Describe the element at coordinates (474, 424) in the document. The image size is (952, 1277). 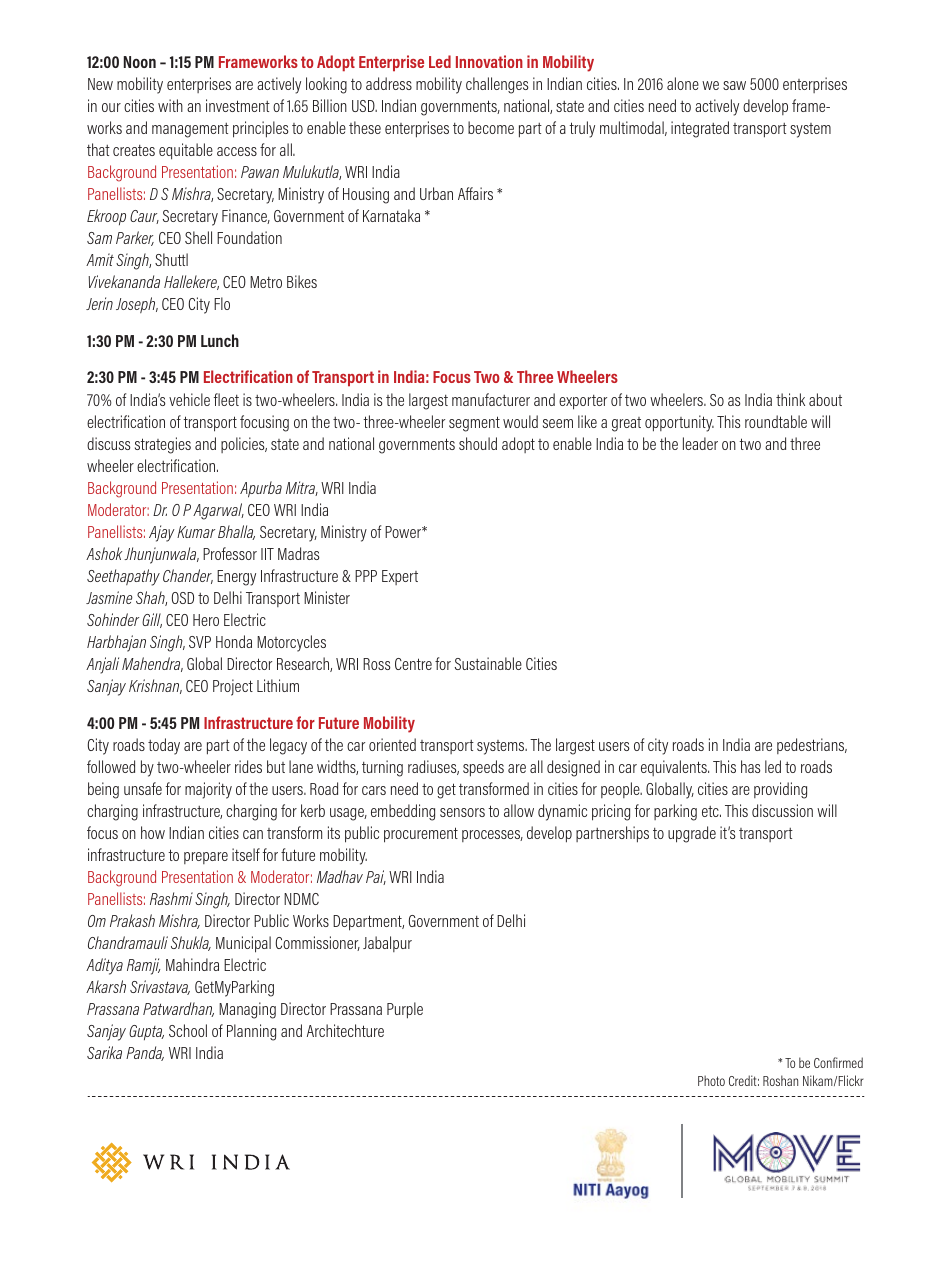
I see `segment` at that location.
